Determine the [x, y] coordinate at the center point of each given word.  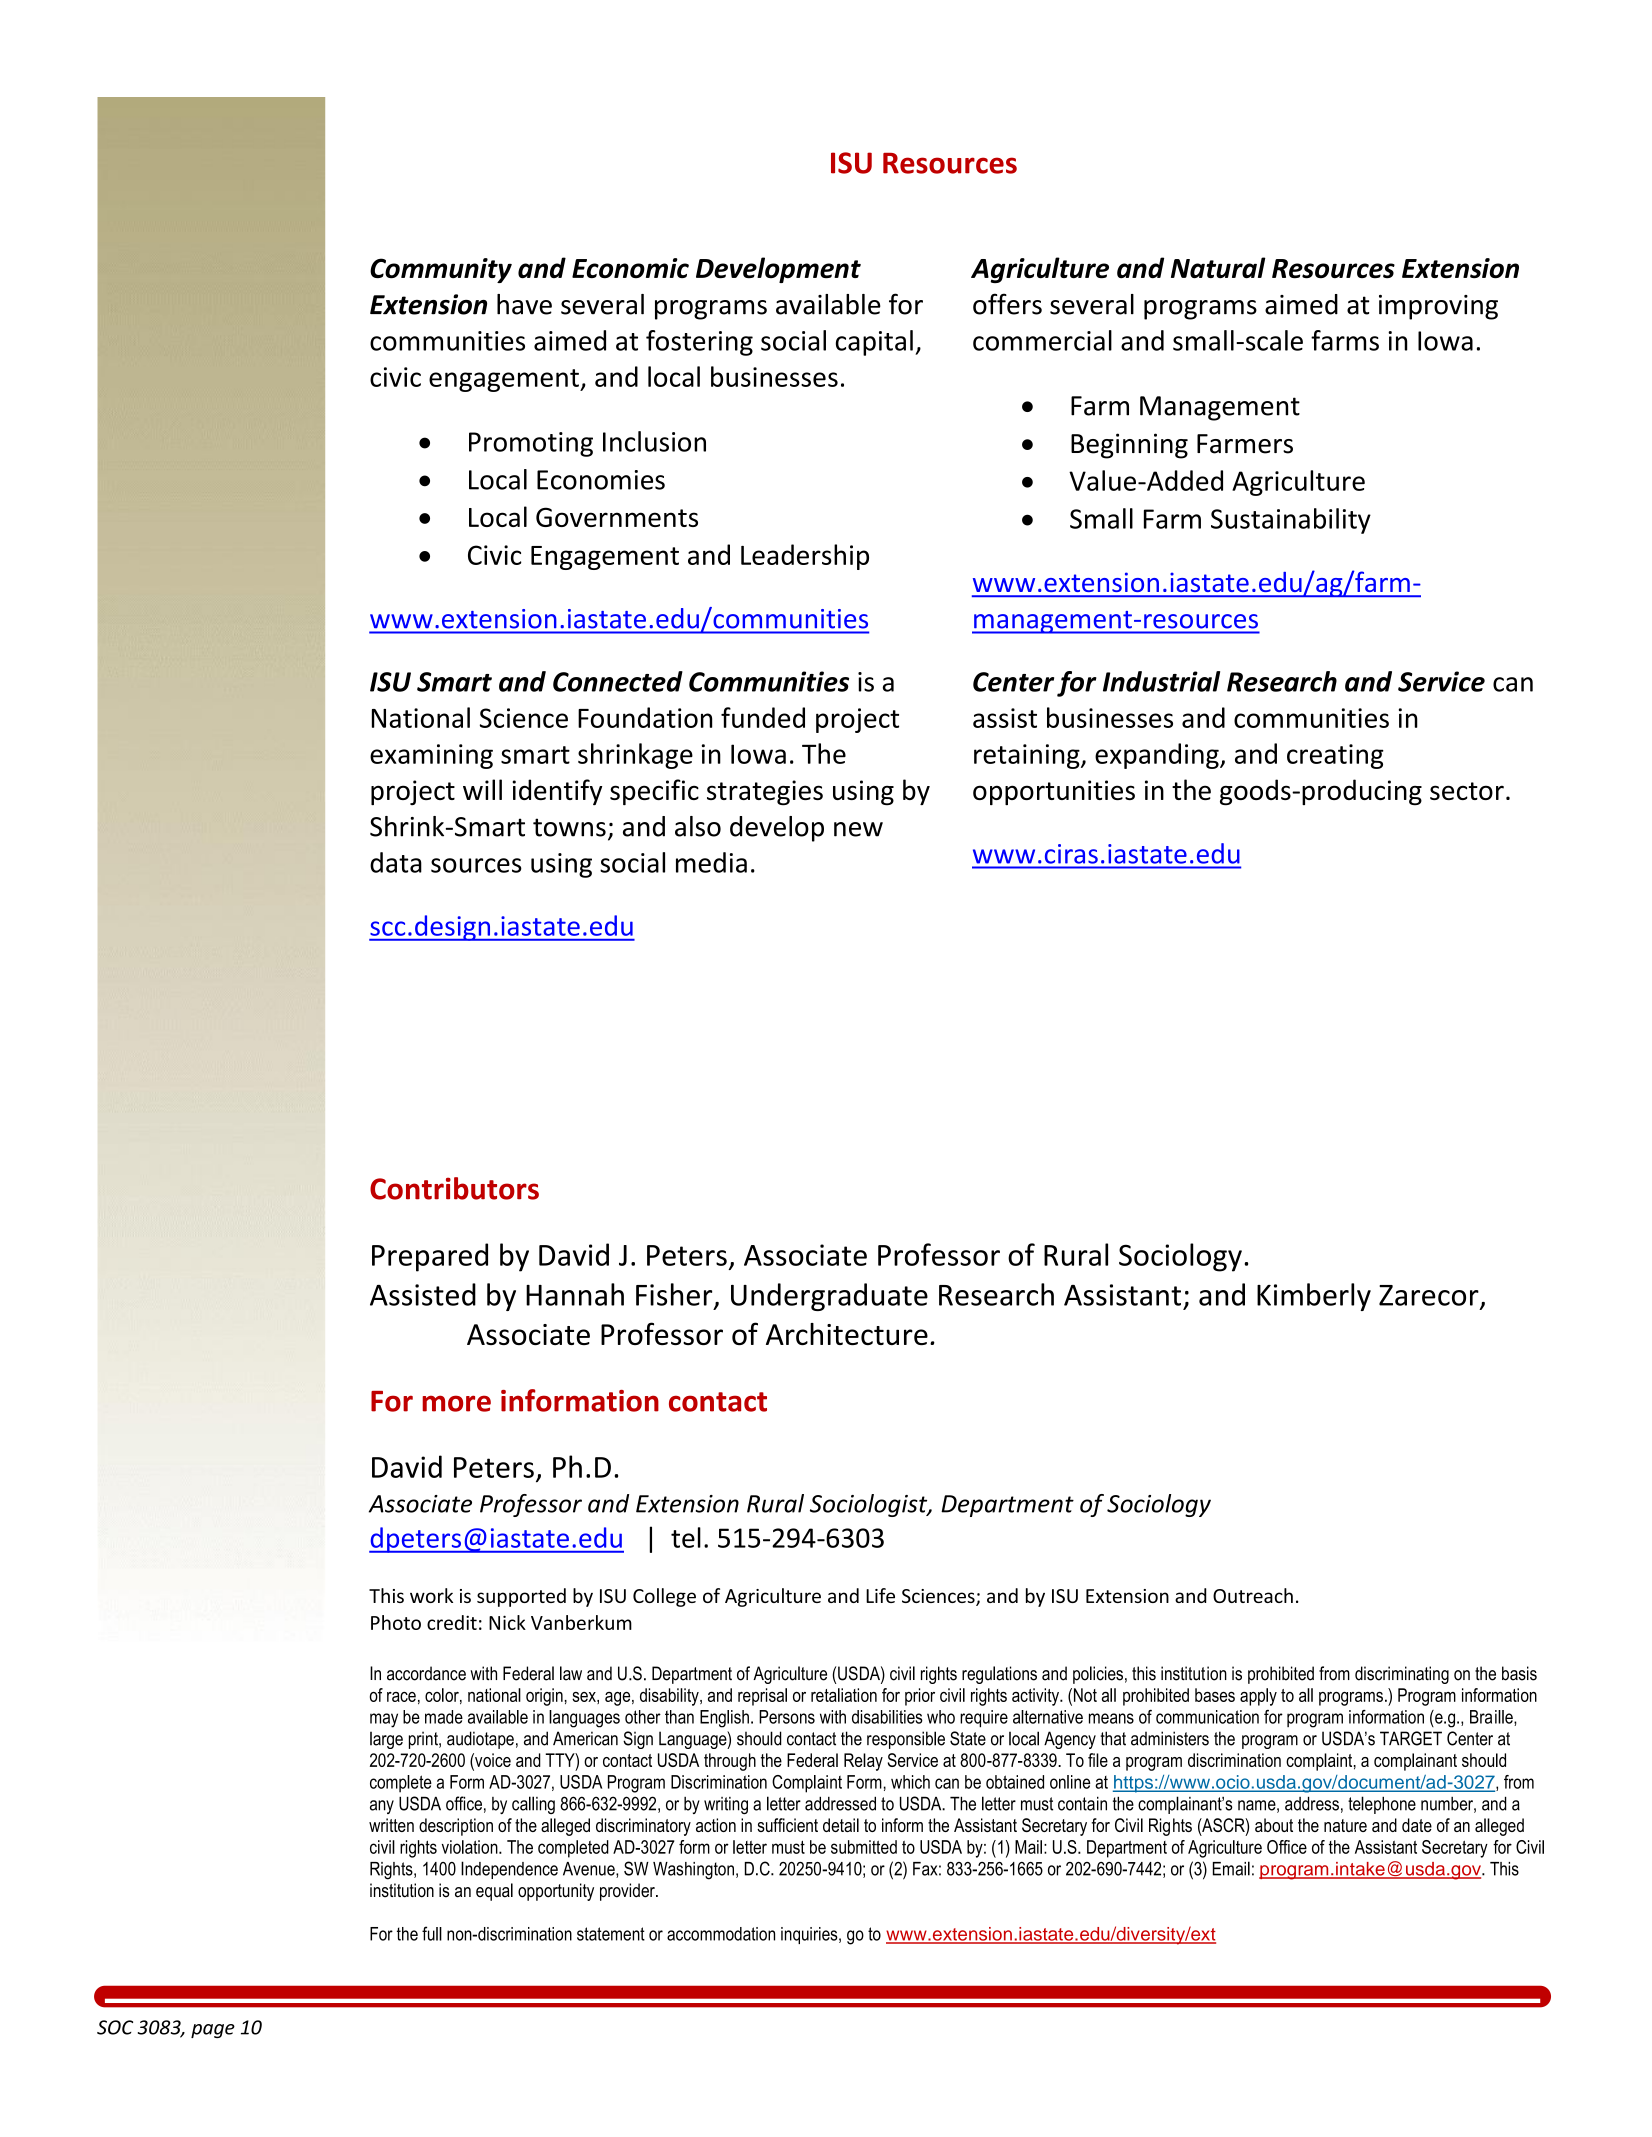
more [456, 1403]
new [858, 829]
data [396, 862]
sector [1467, 791]
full [432, 1933]
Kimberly [1314, 1297]
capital [874, 343]
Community [441, 270]
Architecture [847, 1334]
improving [1438, 307]
